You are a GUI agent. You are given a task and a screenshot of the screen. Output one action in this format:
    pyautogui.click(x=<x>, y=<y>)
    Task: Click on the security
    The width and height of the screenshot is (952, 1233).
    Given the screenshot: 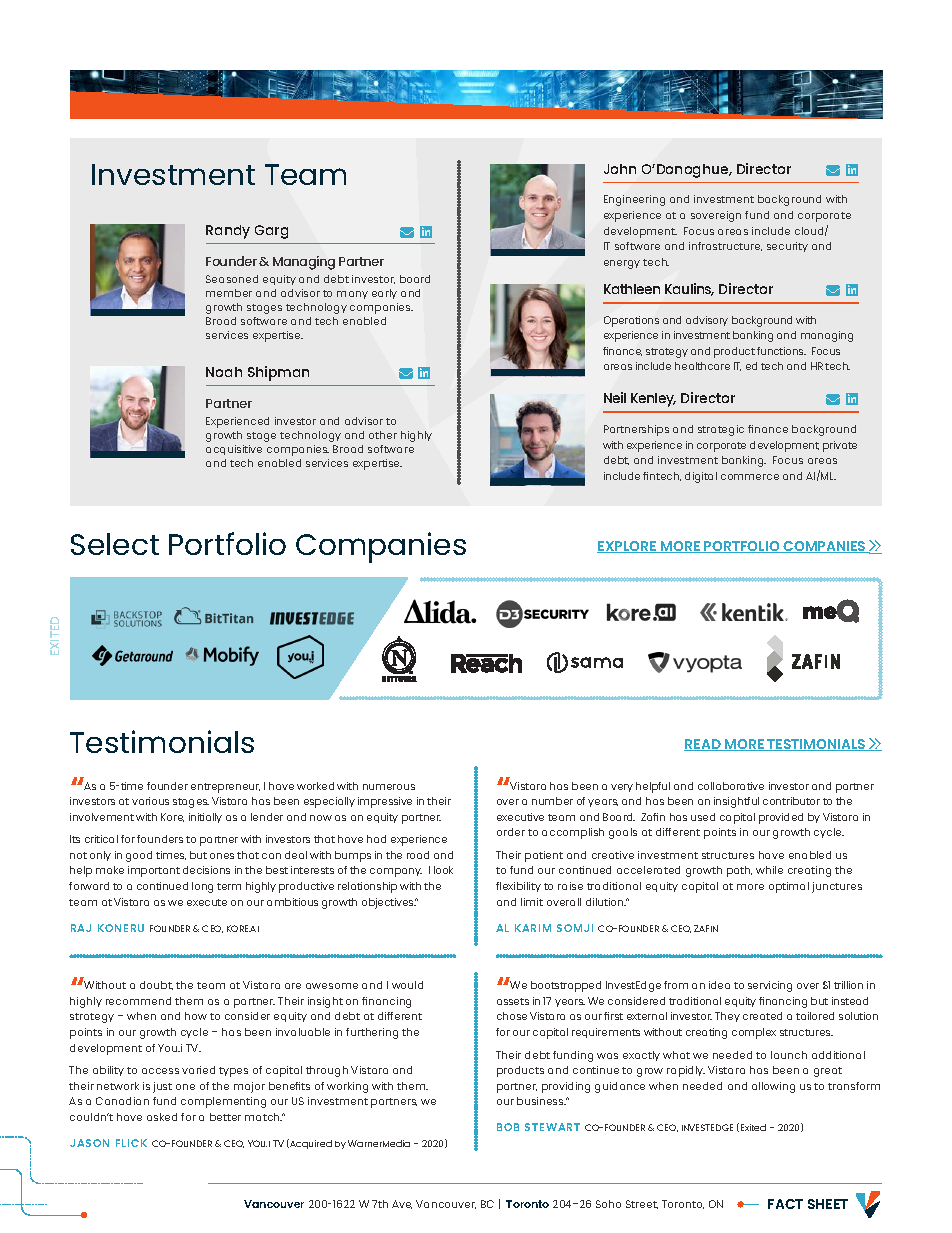 What is the action you would take?
    pyautogui.click(x=787, y=247)
